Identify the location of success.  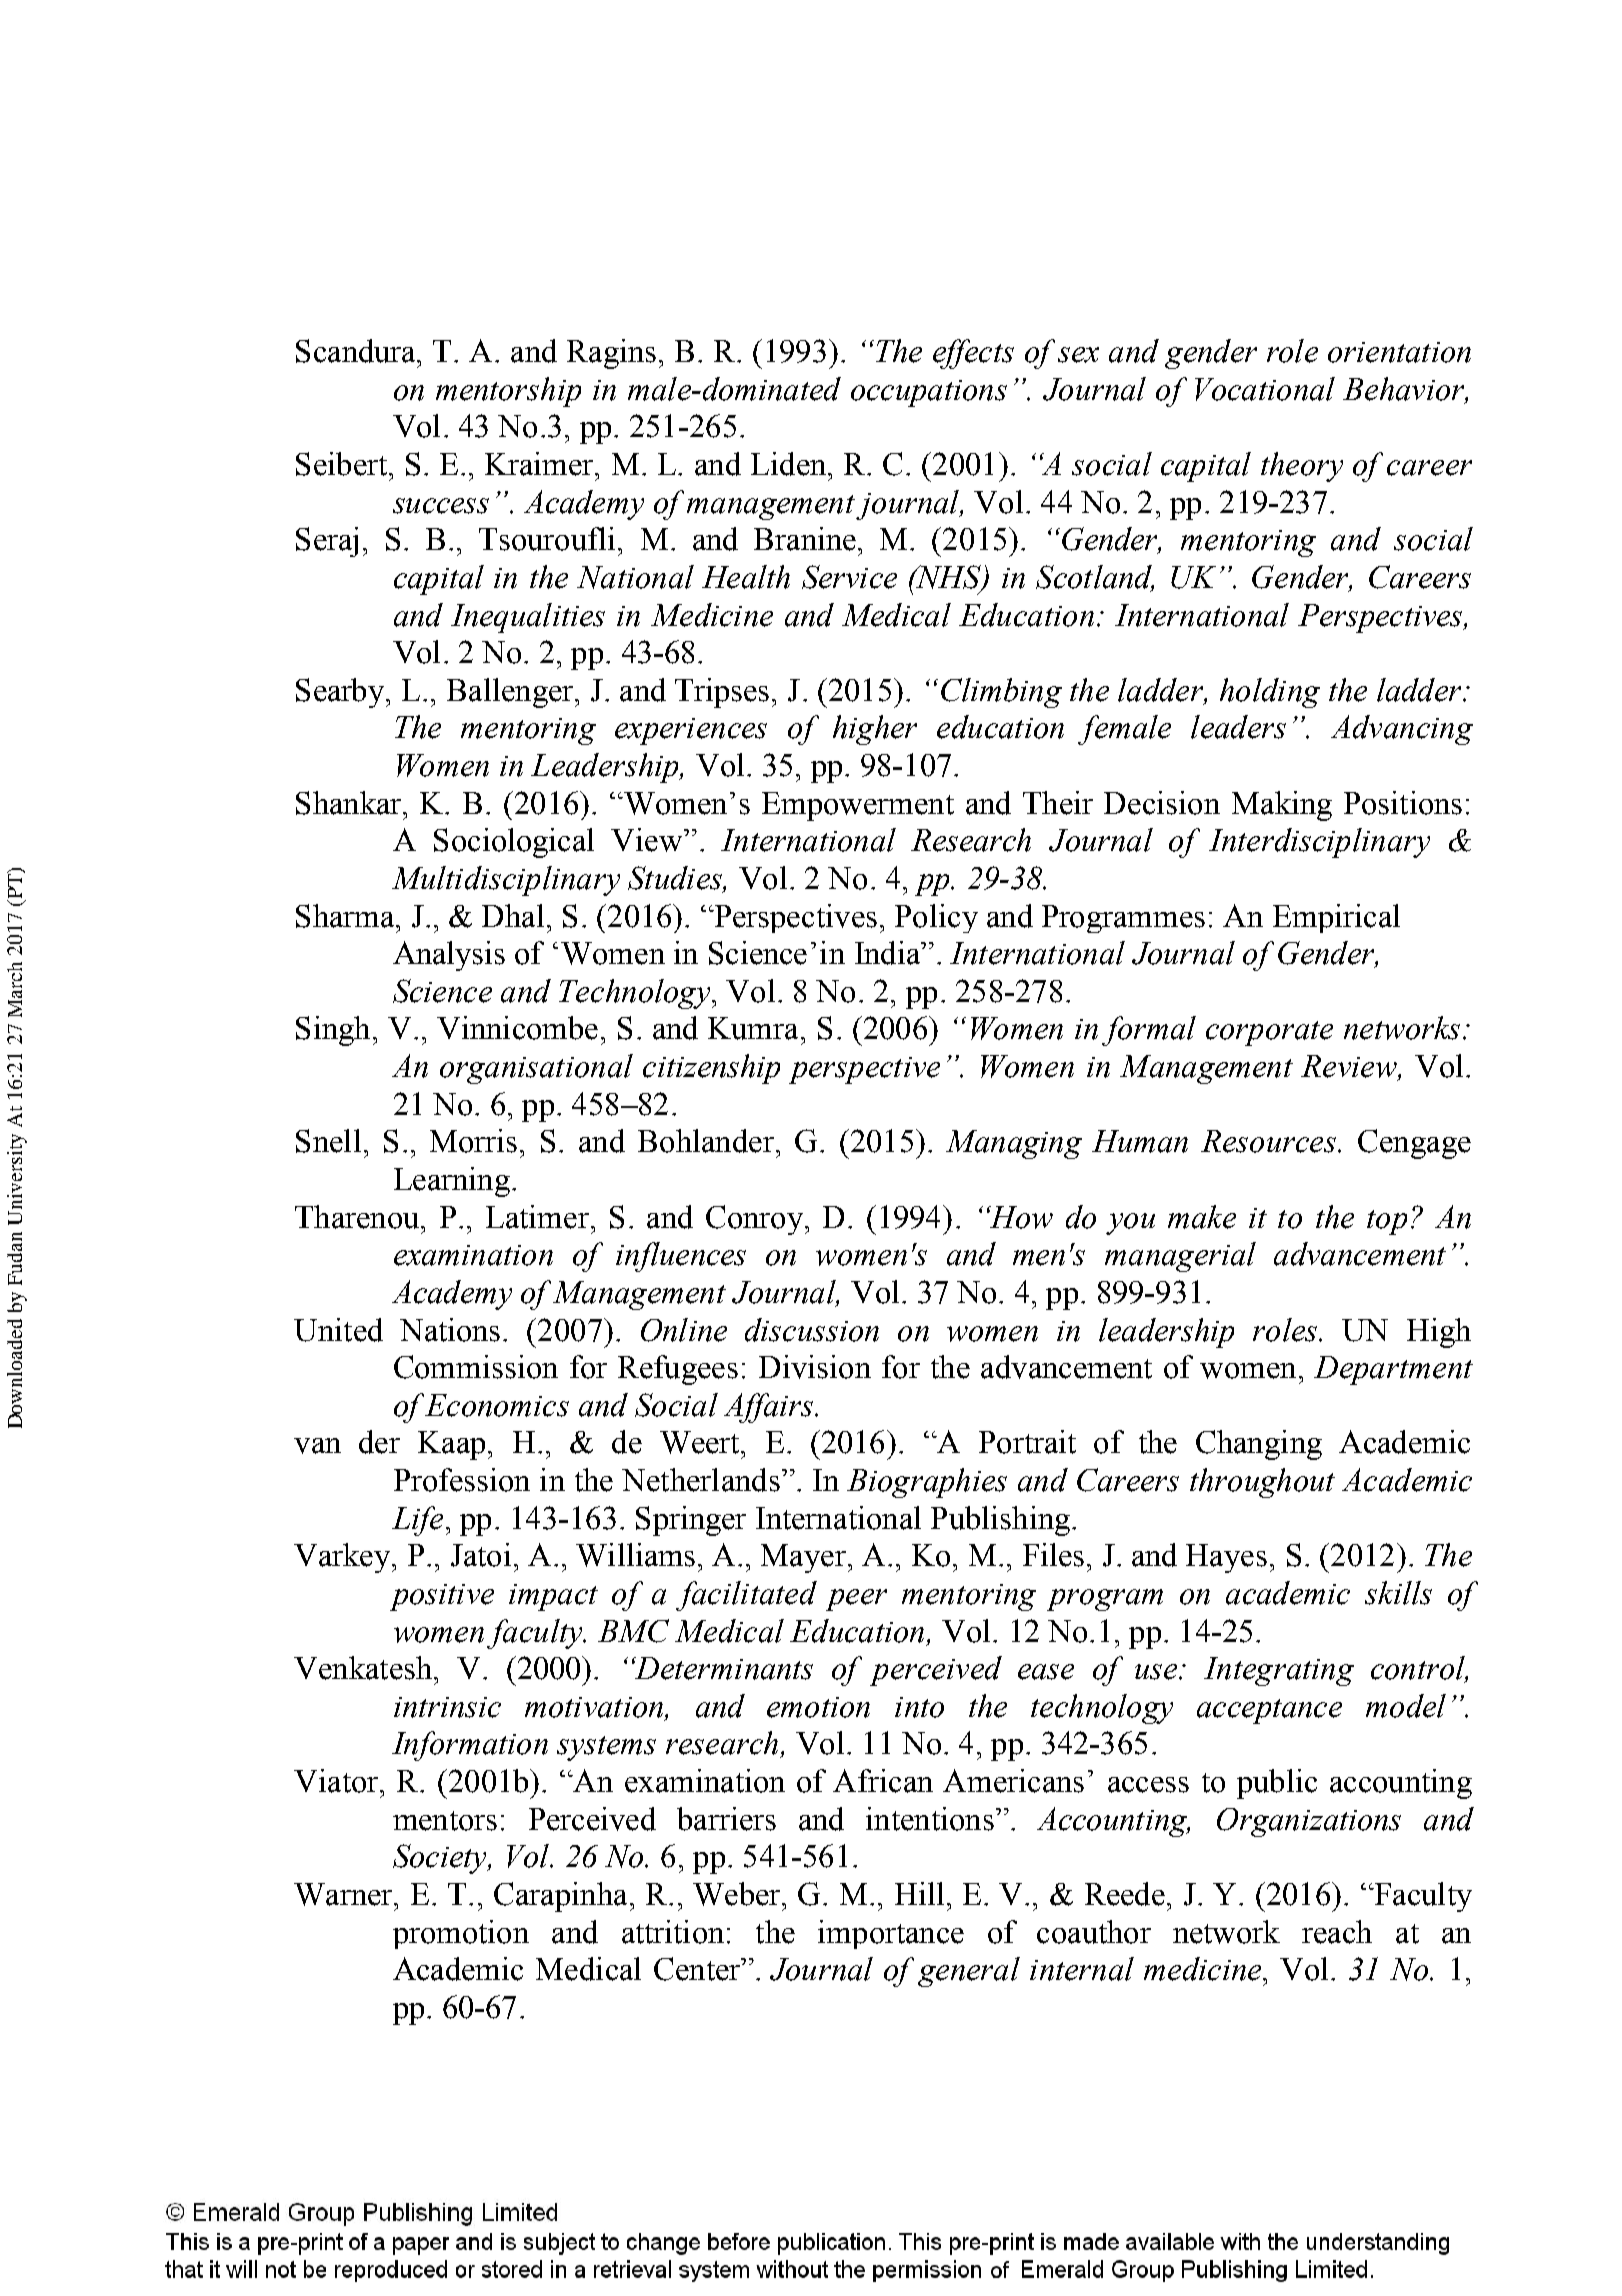
(441, 506).
